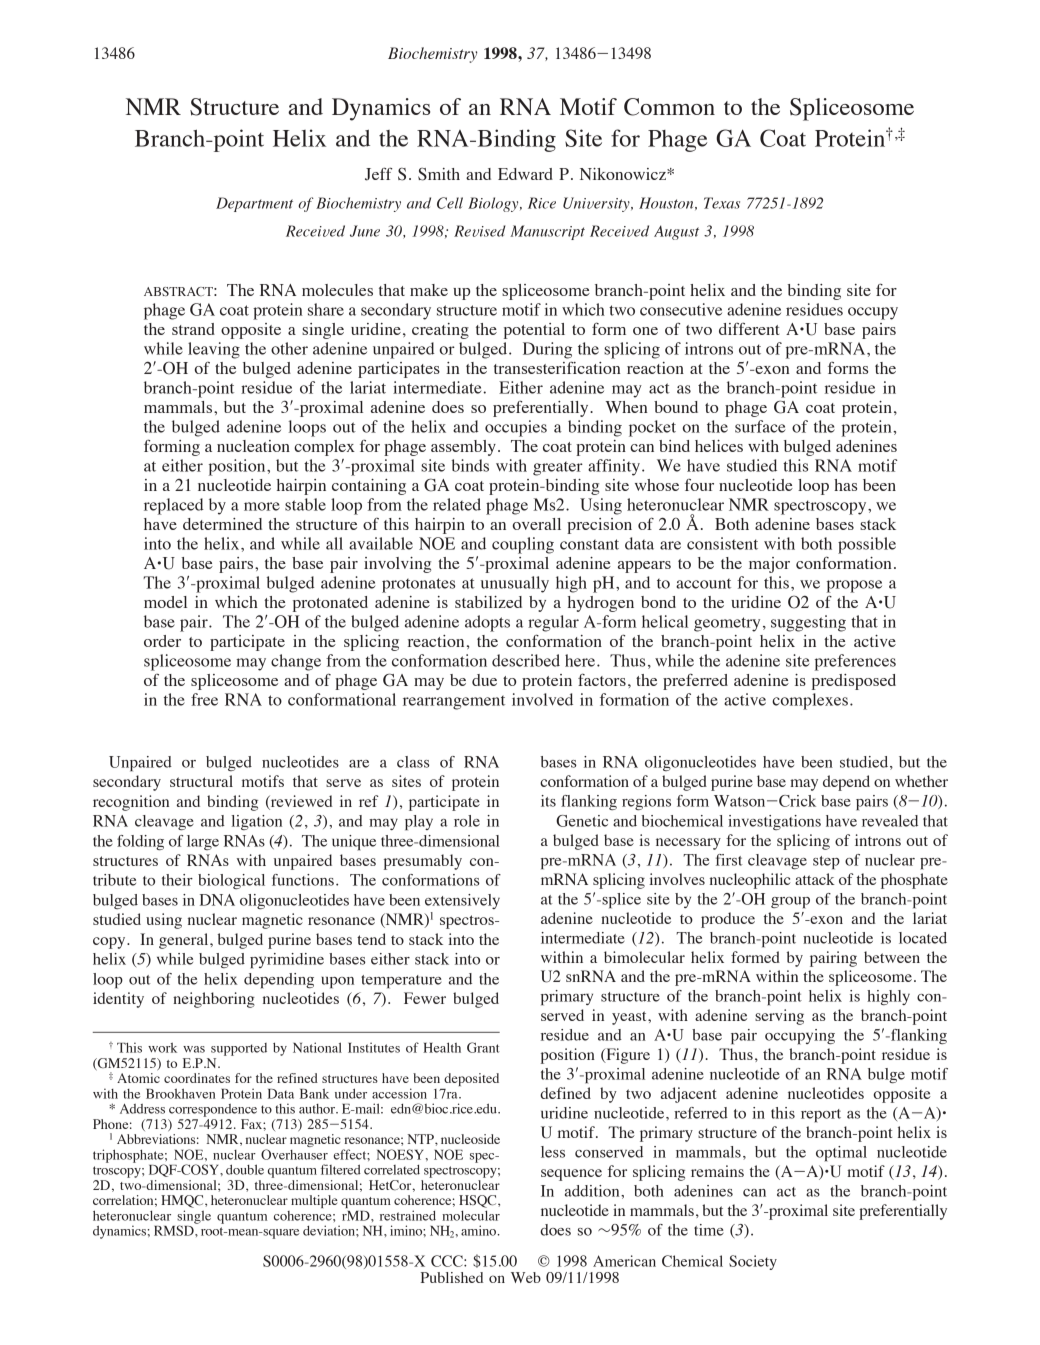 The image size is (1040, 1345). I want to click on Edward, so click(525, 174).
